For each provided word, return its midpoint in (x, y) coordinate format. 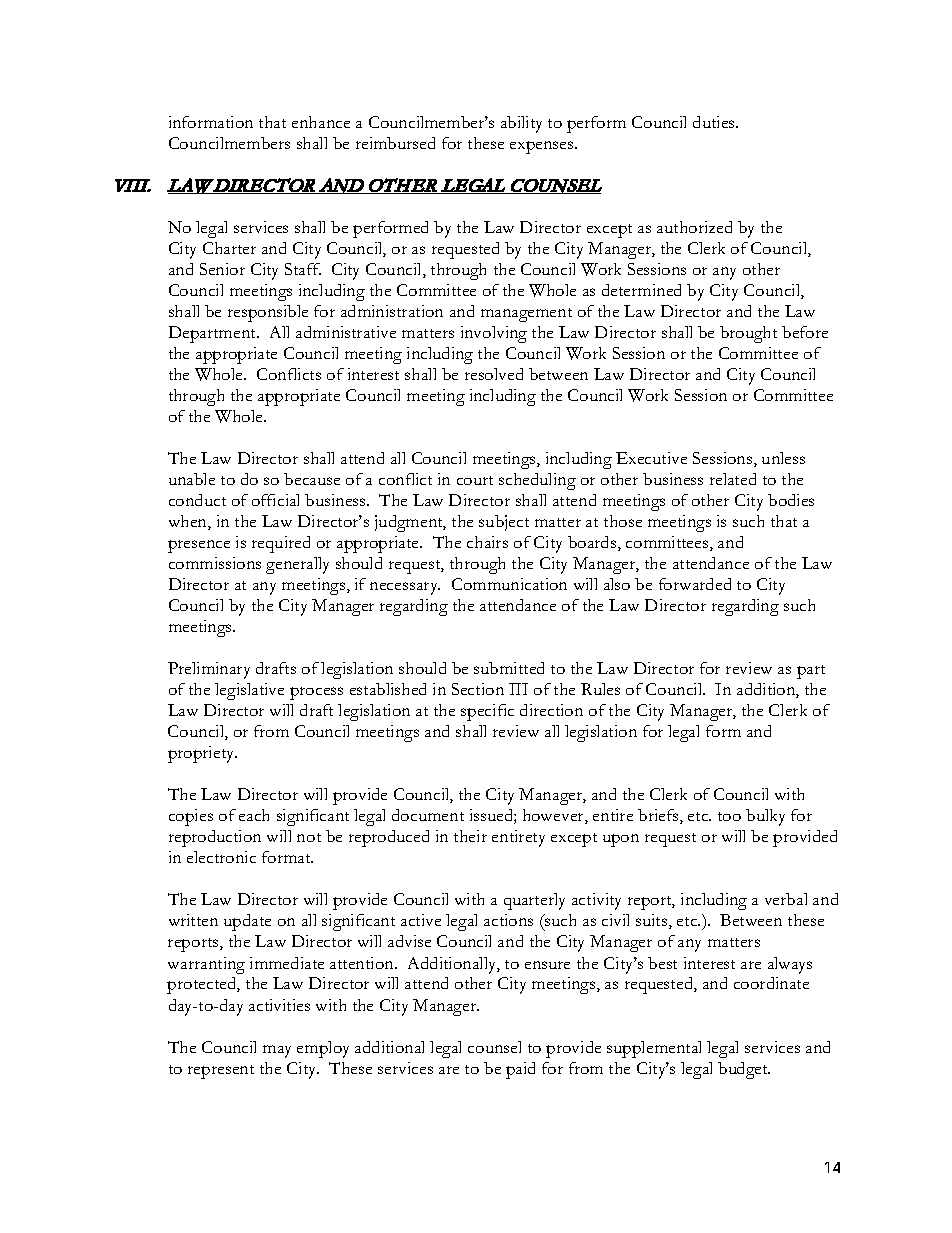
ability (521, 124)
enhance (321, 122)
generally (297, 565)
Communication (509, 584)
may (277, 1051)
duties (715, 122)
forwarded (695, 584)
